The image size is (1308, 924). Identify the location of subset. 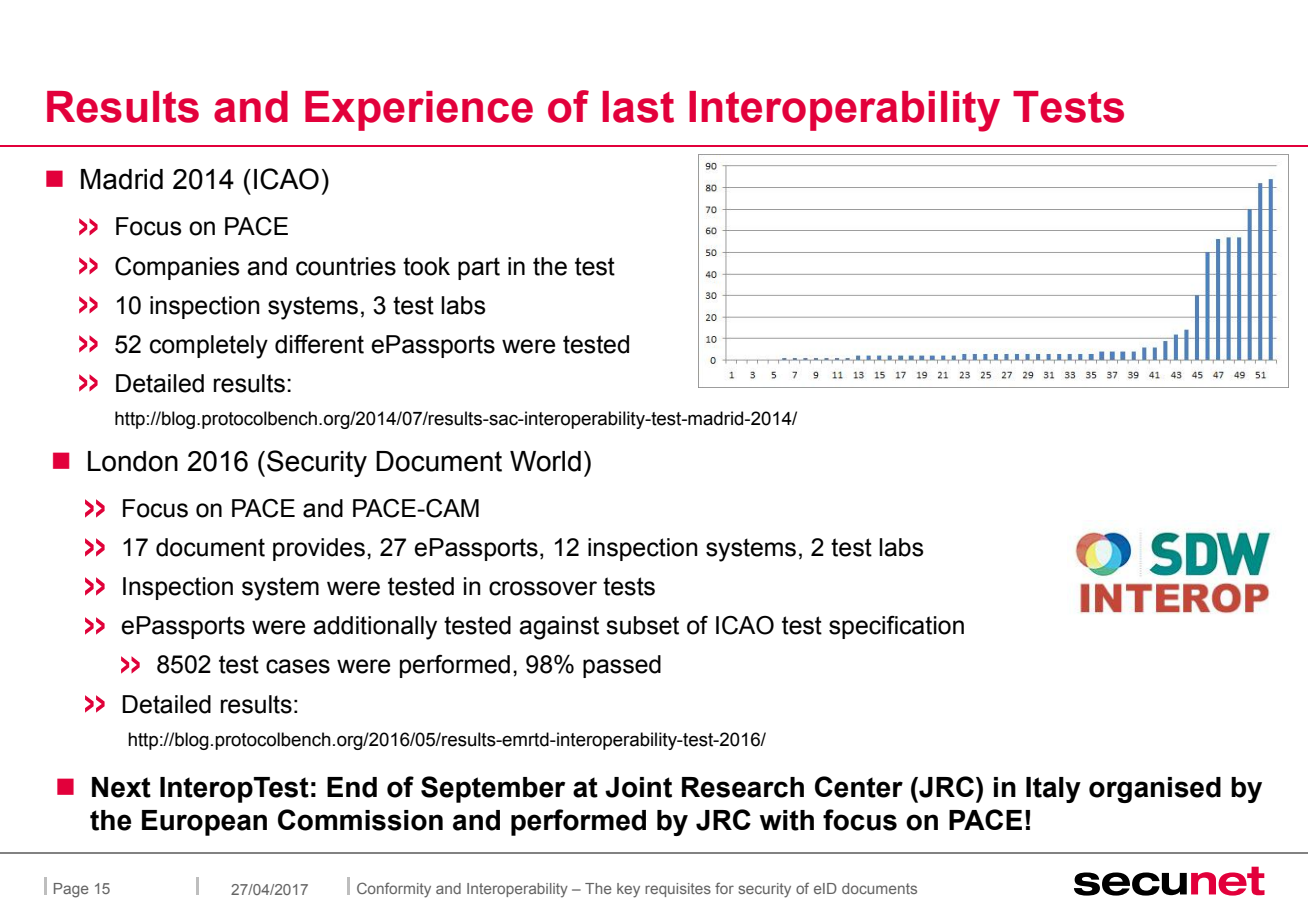
(642, 625).
